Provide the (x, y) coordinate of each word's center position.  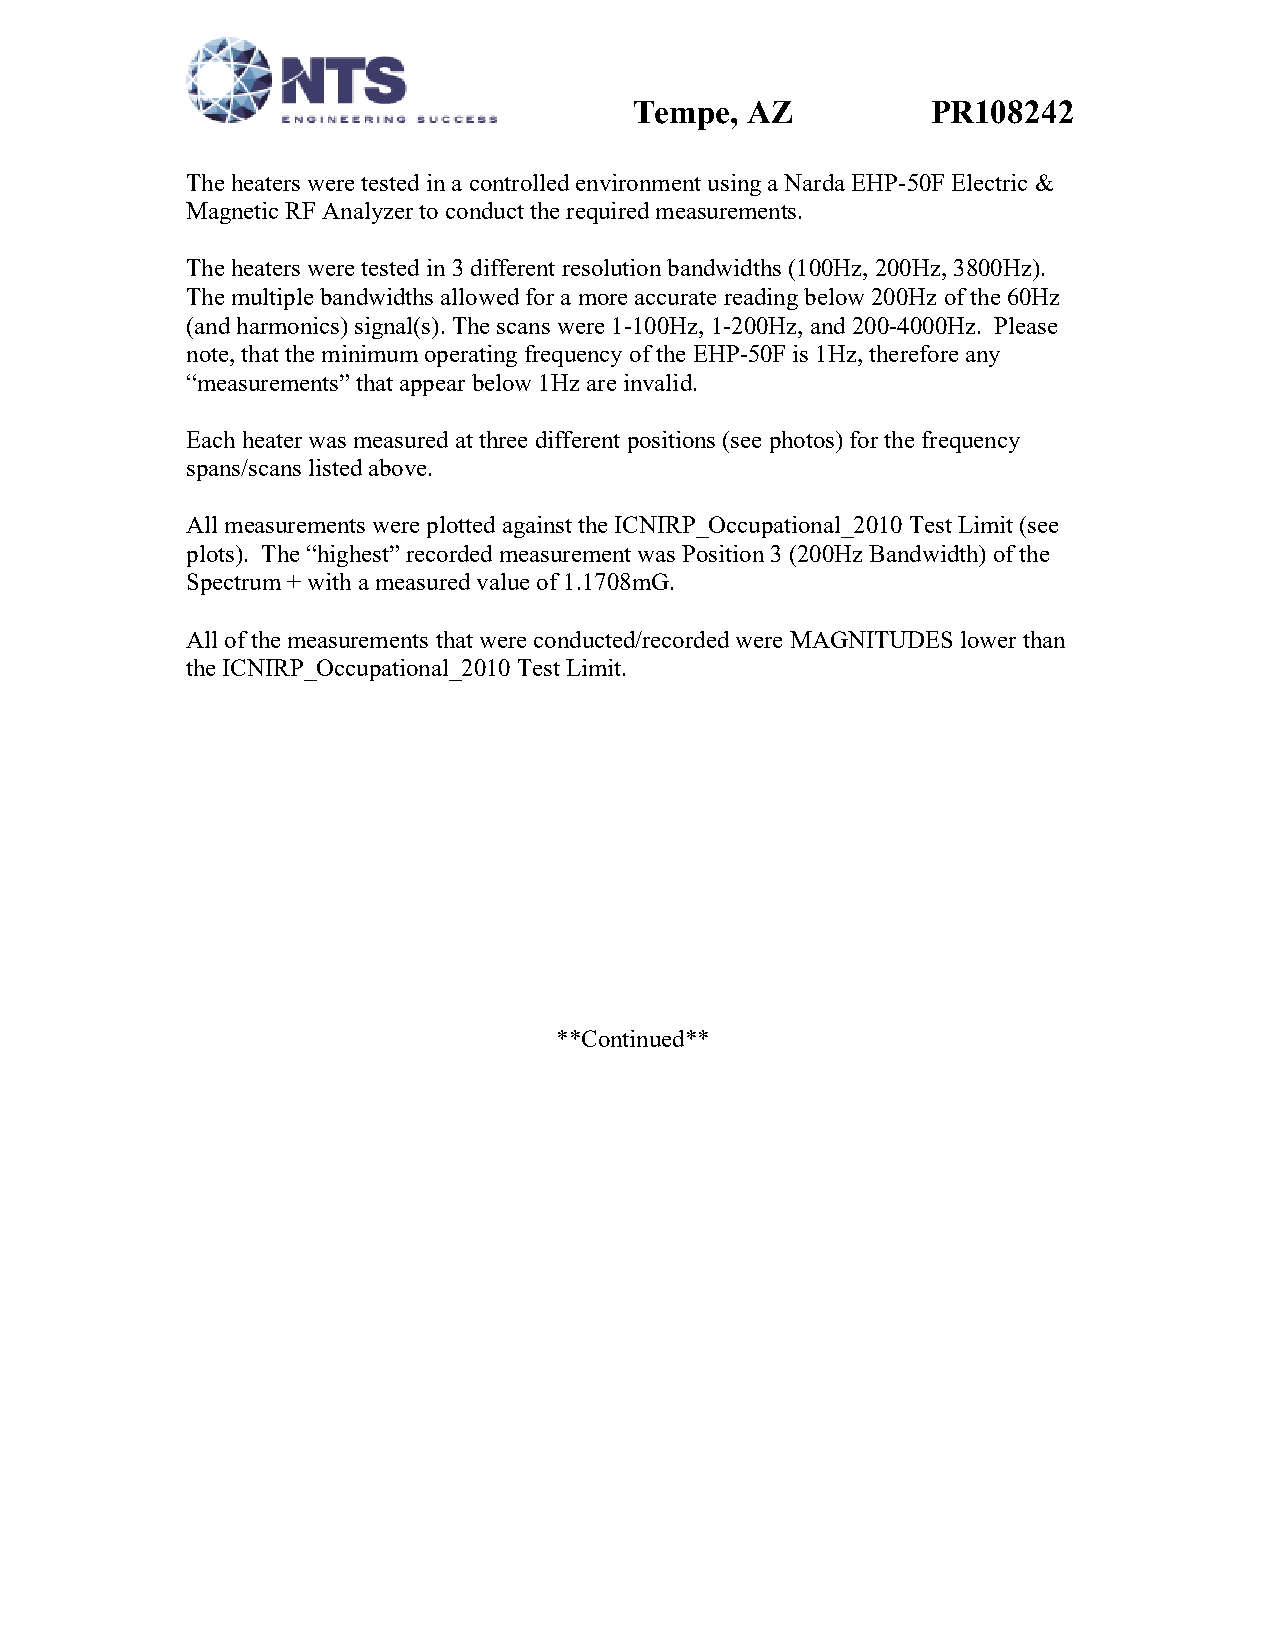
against (537, 527)
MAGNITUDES (871, 639)
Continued (633, 1038)
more (603, 299)
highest (353, 556)
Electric (989, 182)
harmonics (288, 325)
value (503, 581)
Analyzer (367, 213)
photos (802, 442)
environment (638, 182)
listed (335, 467)
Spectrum (234, 584)
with (329, 581)
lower (988, 639)
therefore (913, 353)
